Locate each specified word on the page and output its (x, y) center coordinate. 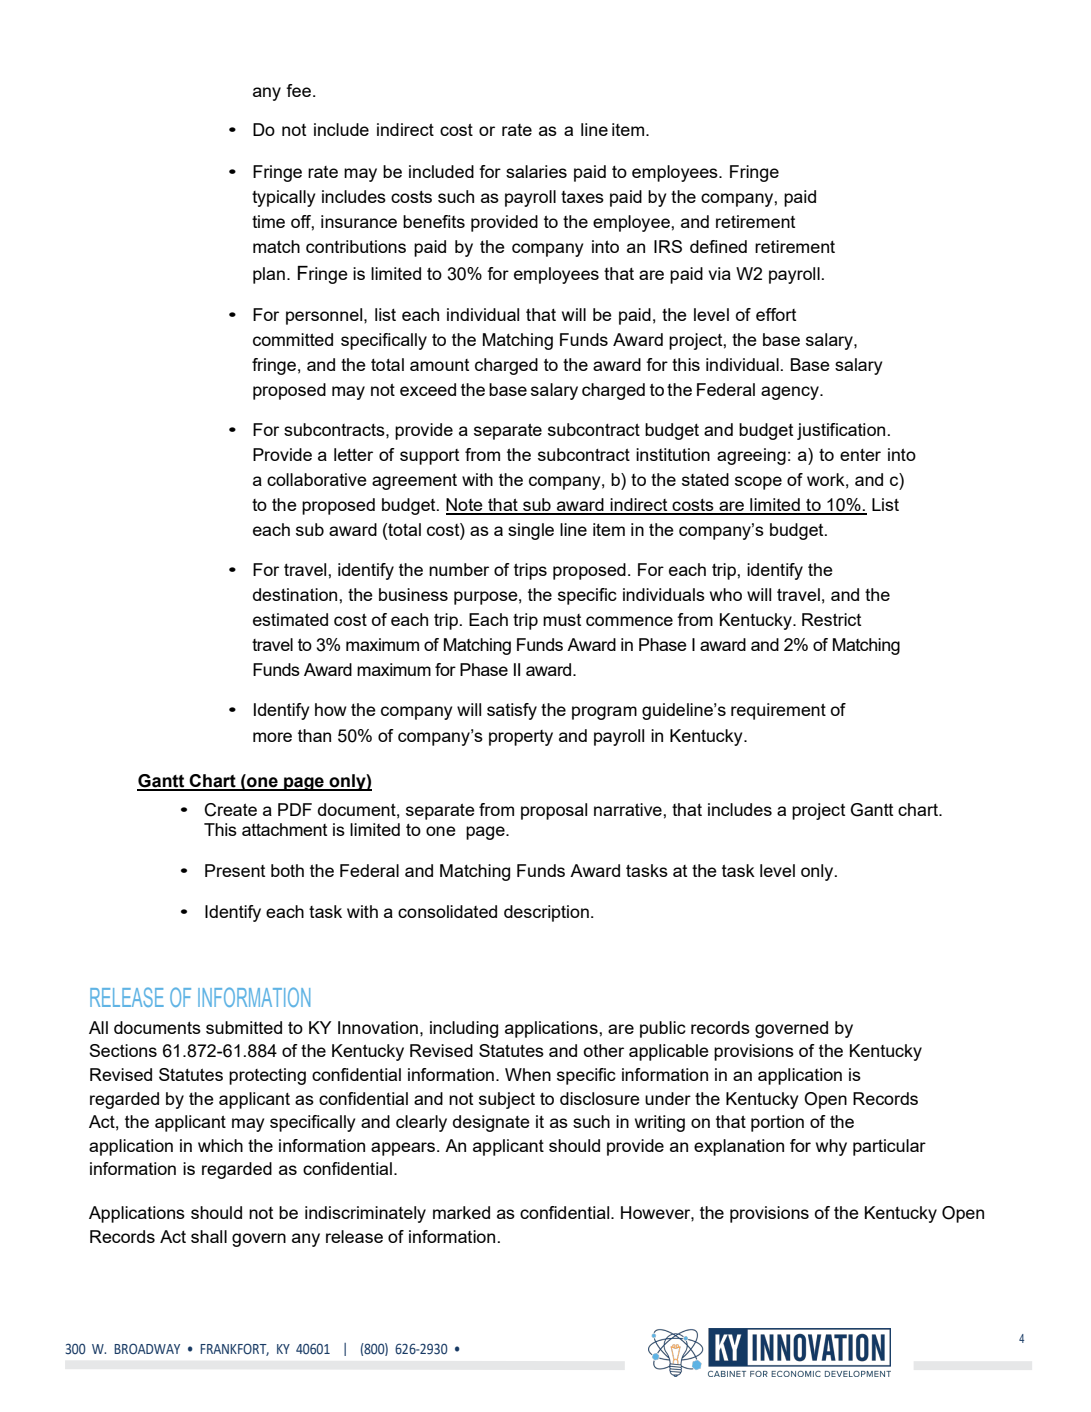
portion (777, 1123)
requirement (778, 711)
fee (298, 90)
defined (718, 246)
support (429, 457)
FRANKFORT (234, 1349)
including (464, 1029)
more (272, 737)
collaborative (317, 479)
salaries (536, 171)
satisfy (512, 711)
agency (791, 393)
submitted (244, 1027)
